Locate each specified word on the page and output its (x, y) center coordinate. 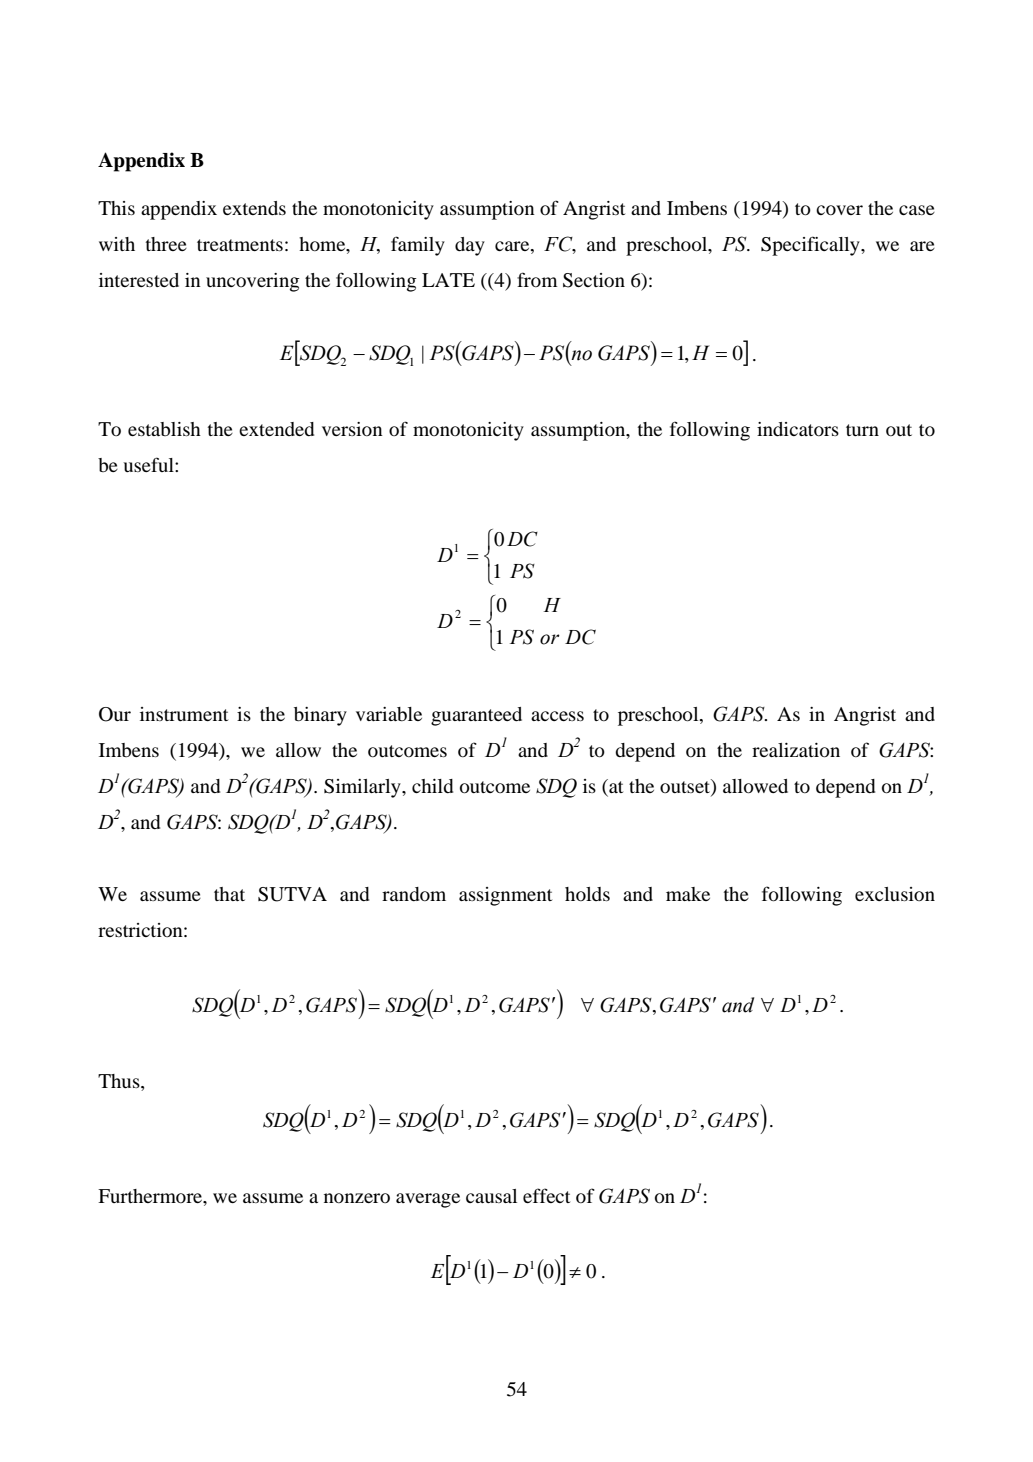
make (688, 894)
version (352, 429)
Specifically (811, 246)
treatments (240, 245)
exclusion (895, 894)
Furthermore (151, 1196)
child (432, 786)
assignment (505, 896)
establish (164, 429)
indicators (798, 429)
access (557, 716)
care (513, 246)
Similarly (363, 788)
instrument (184, 714)
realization (796, 750)
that (229, 894)
